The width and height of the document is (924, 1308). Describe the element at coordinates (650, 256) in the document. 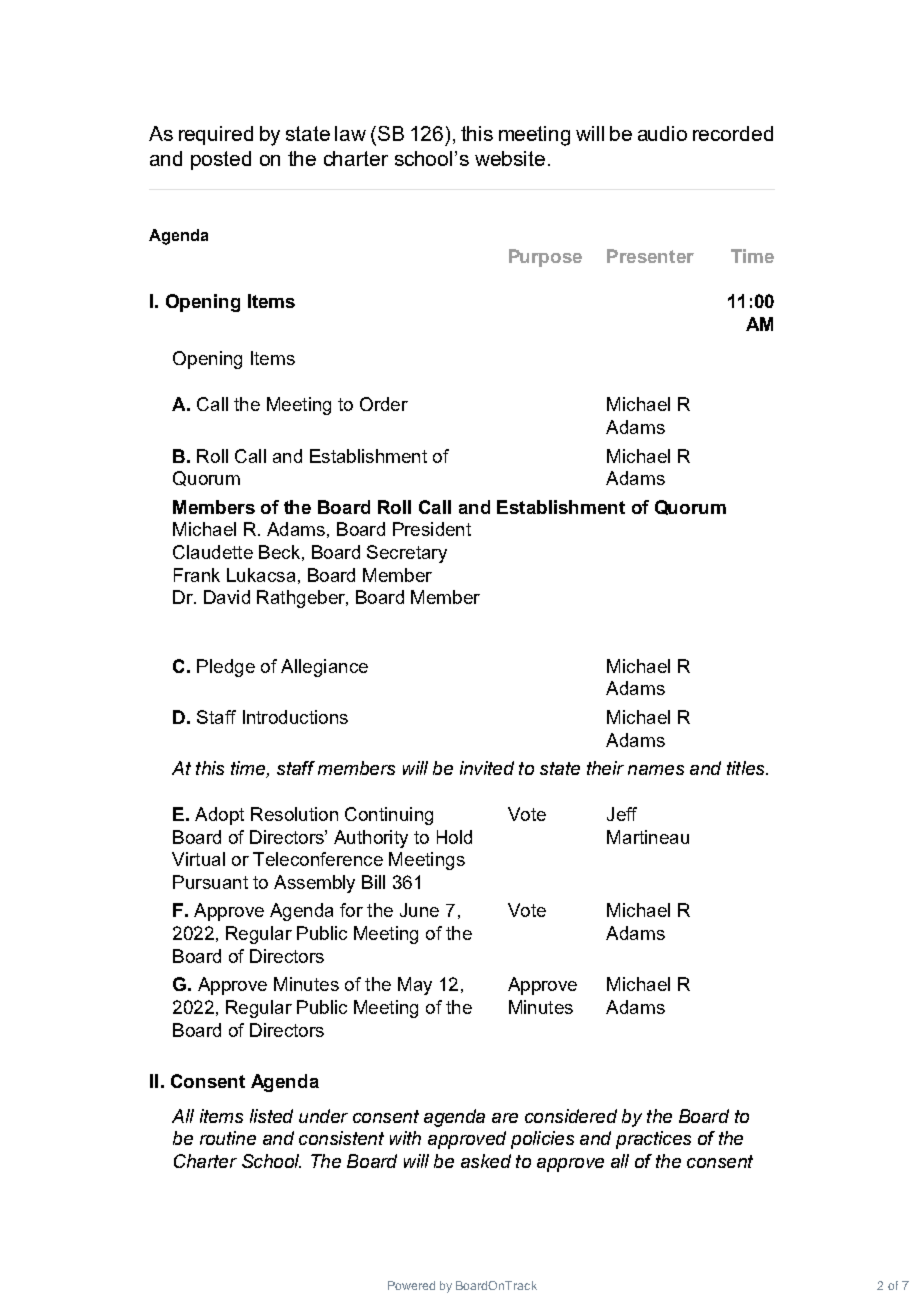

I see `Presenter` at that location.
